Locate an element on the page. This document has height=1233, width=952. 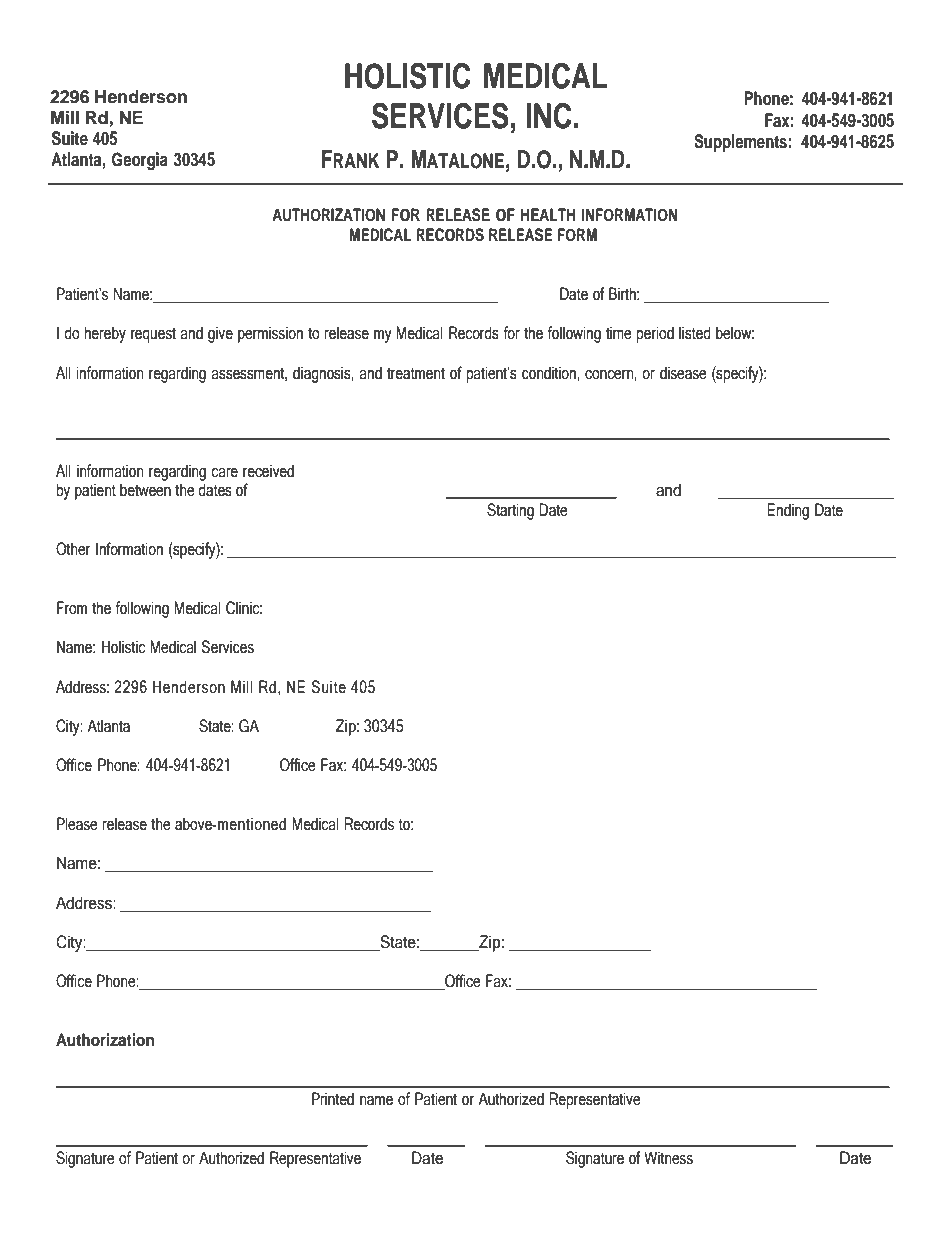
INC is located at coordinates (549, 115).
